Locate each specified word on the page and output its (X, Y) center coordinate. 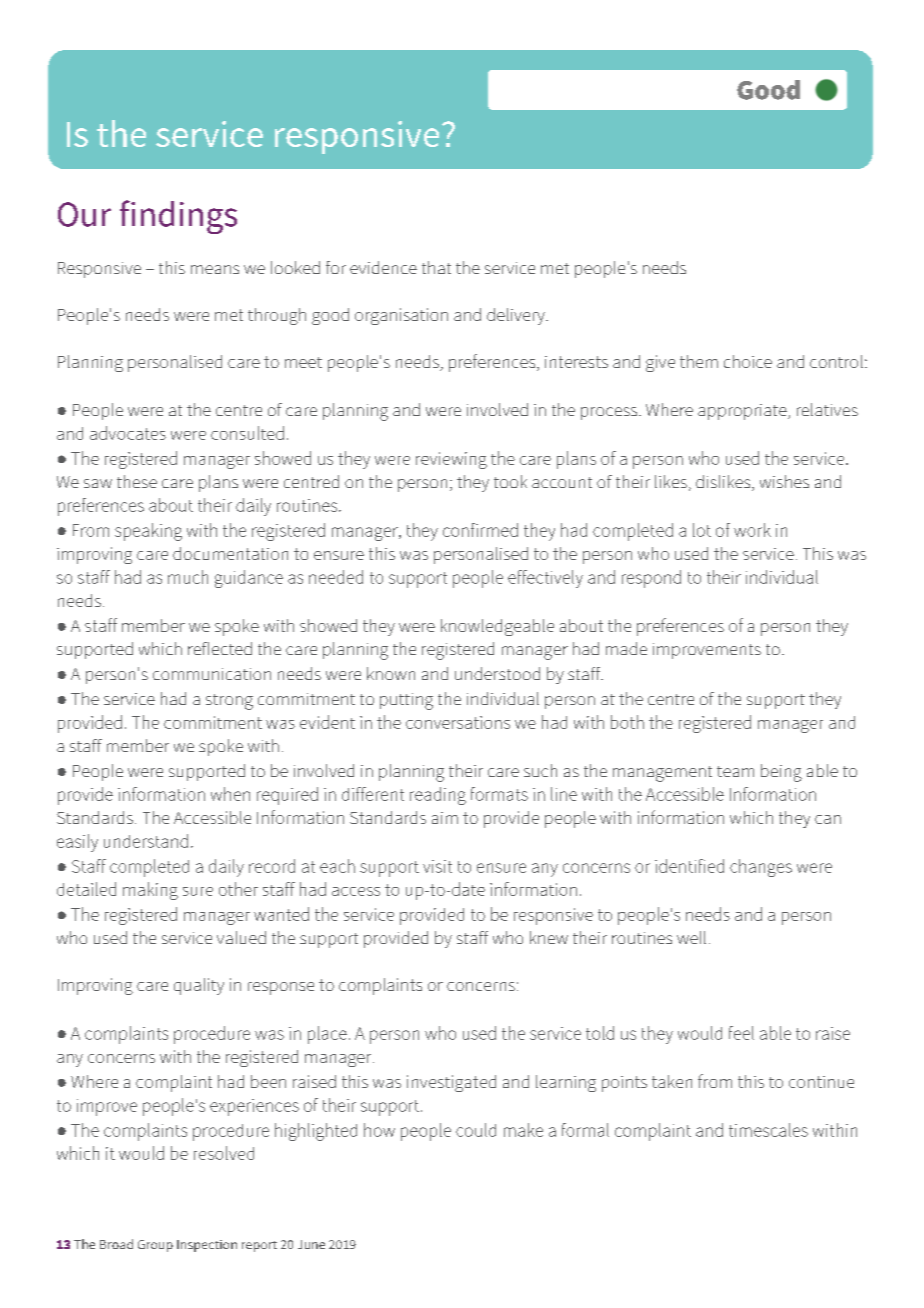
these (137, 481)
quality (199, 986)
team (735, 771)
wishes (784, 481)
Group (155, 1246)
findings (178, 217)
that (436, 267)
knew (549, 937)
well (691, 937)
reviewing (451, 460)
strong (229, 702)
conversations (458, 722)
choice (748, 361)
